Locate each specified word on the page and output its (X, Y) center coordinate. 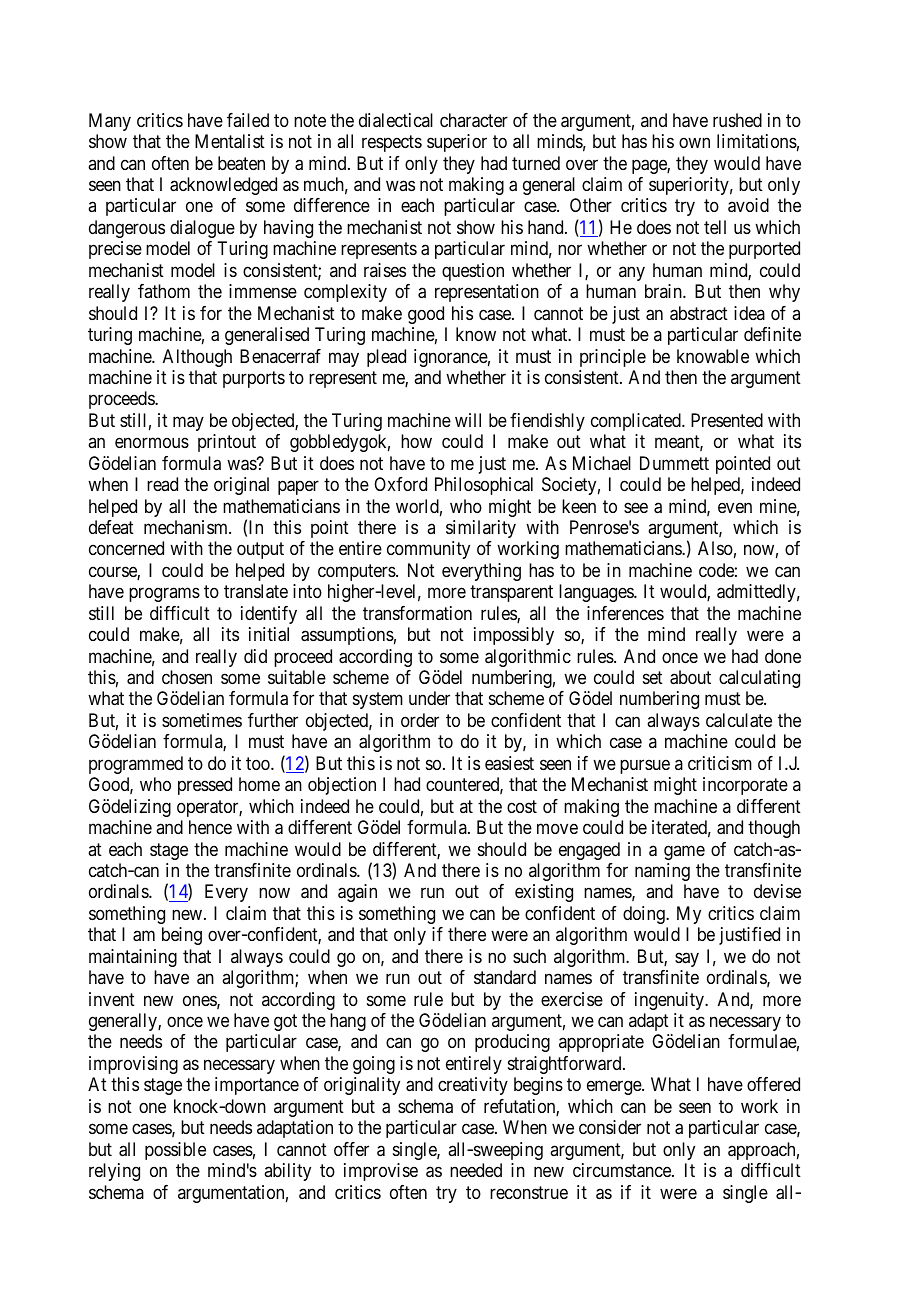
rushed (737, 120)
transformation (417, 613)
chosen (187, 677)
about (690, 677)
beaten (241, 163)
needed (476, 1170)
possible (175, 1151)
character (474, 120)
